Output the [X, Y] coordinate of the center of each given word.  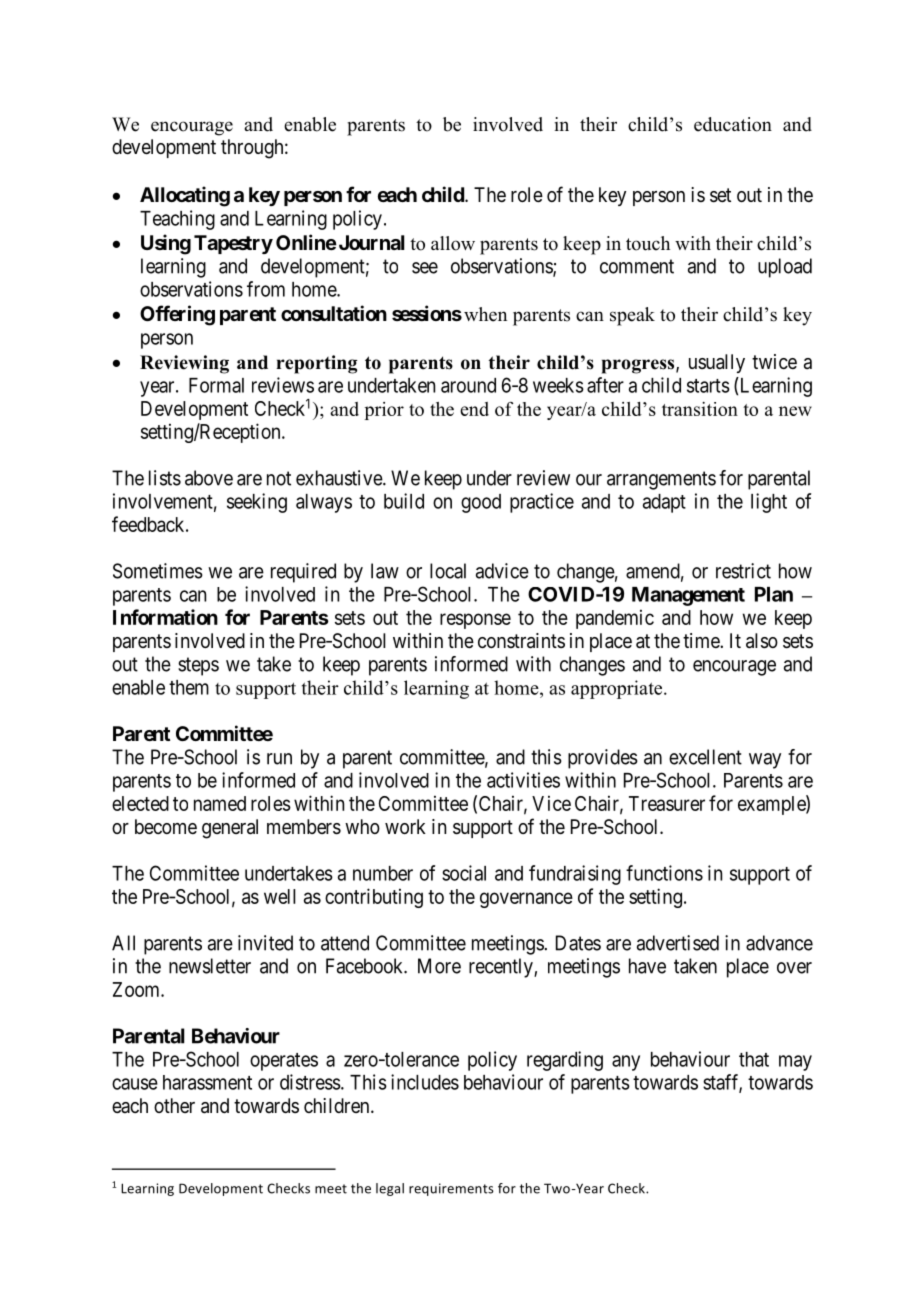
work [405, 826]
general [230, 829]
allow [453, 243]
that [754, 1059]
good [481, 503]
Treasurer [667, 803]
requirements [451, 1189]
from [266, 289]
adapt [664, 503]
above [209, 478]
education [733, 124]
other [174, 1105]
